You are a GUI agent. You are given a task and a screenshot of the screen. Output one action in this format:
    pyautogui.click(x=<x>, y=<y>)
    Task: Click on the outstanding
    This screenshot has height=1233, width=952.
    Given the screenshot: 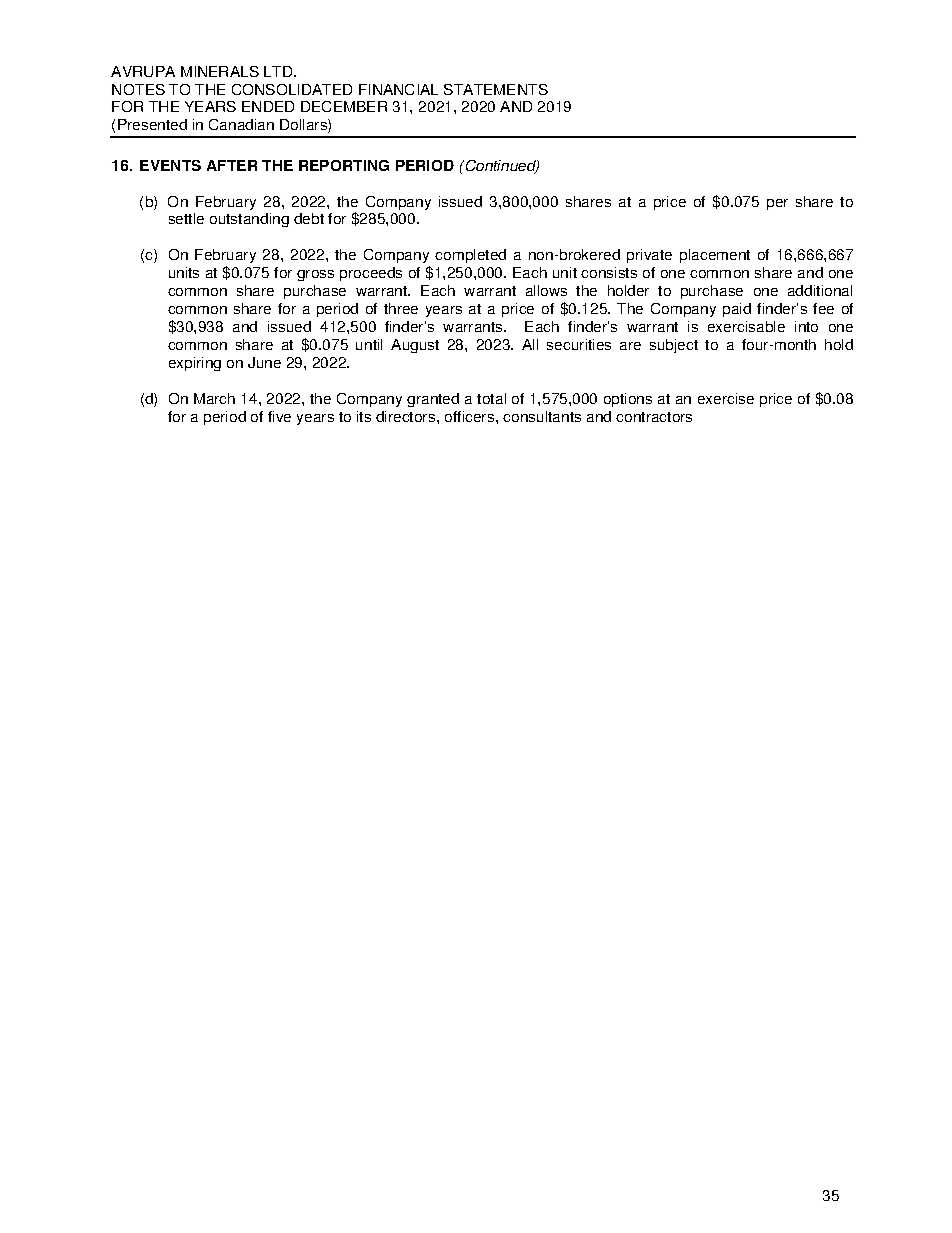 What is the action you would take?
    pyautogui.click(x=249, y=220)
